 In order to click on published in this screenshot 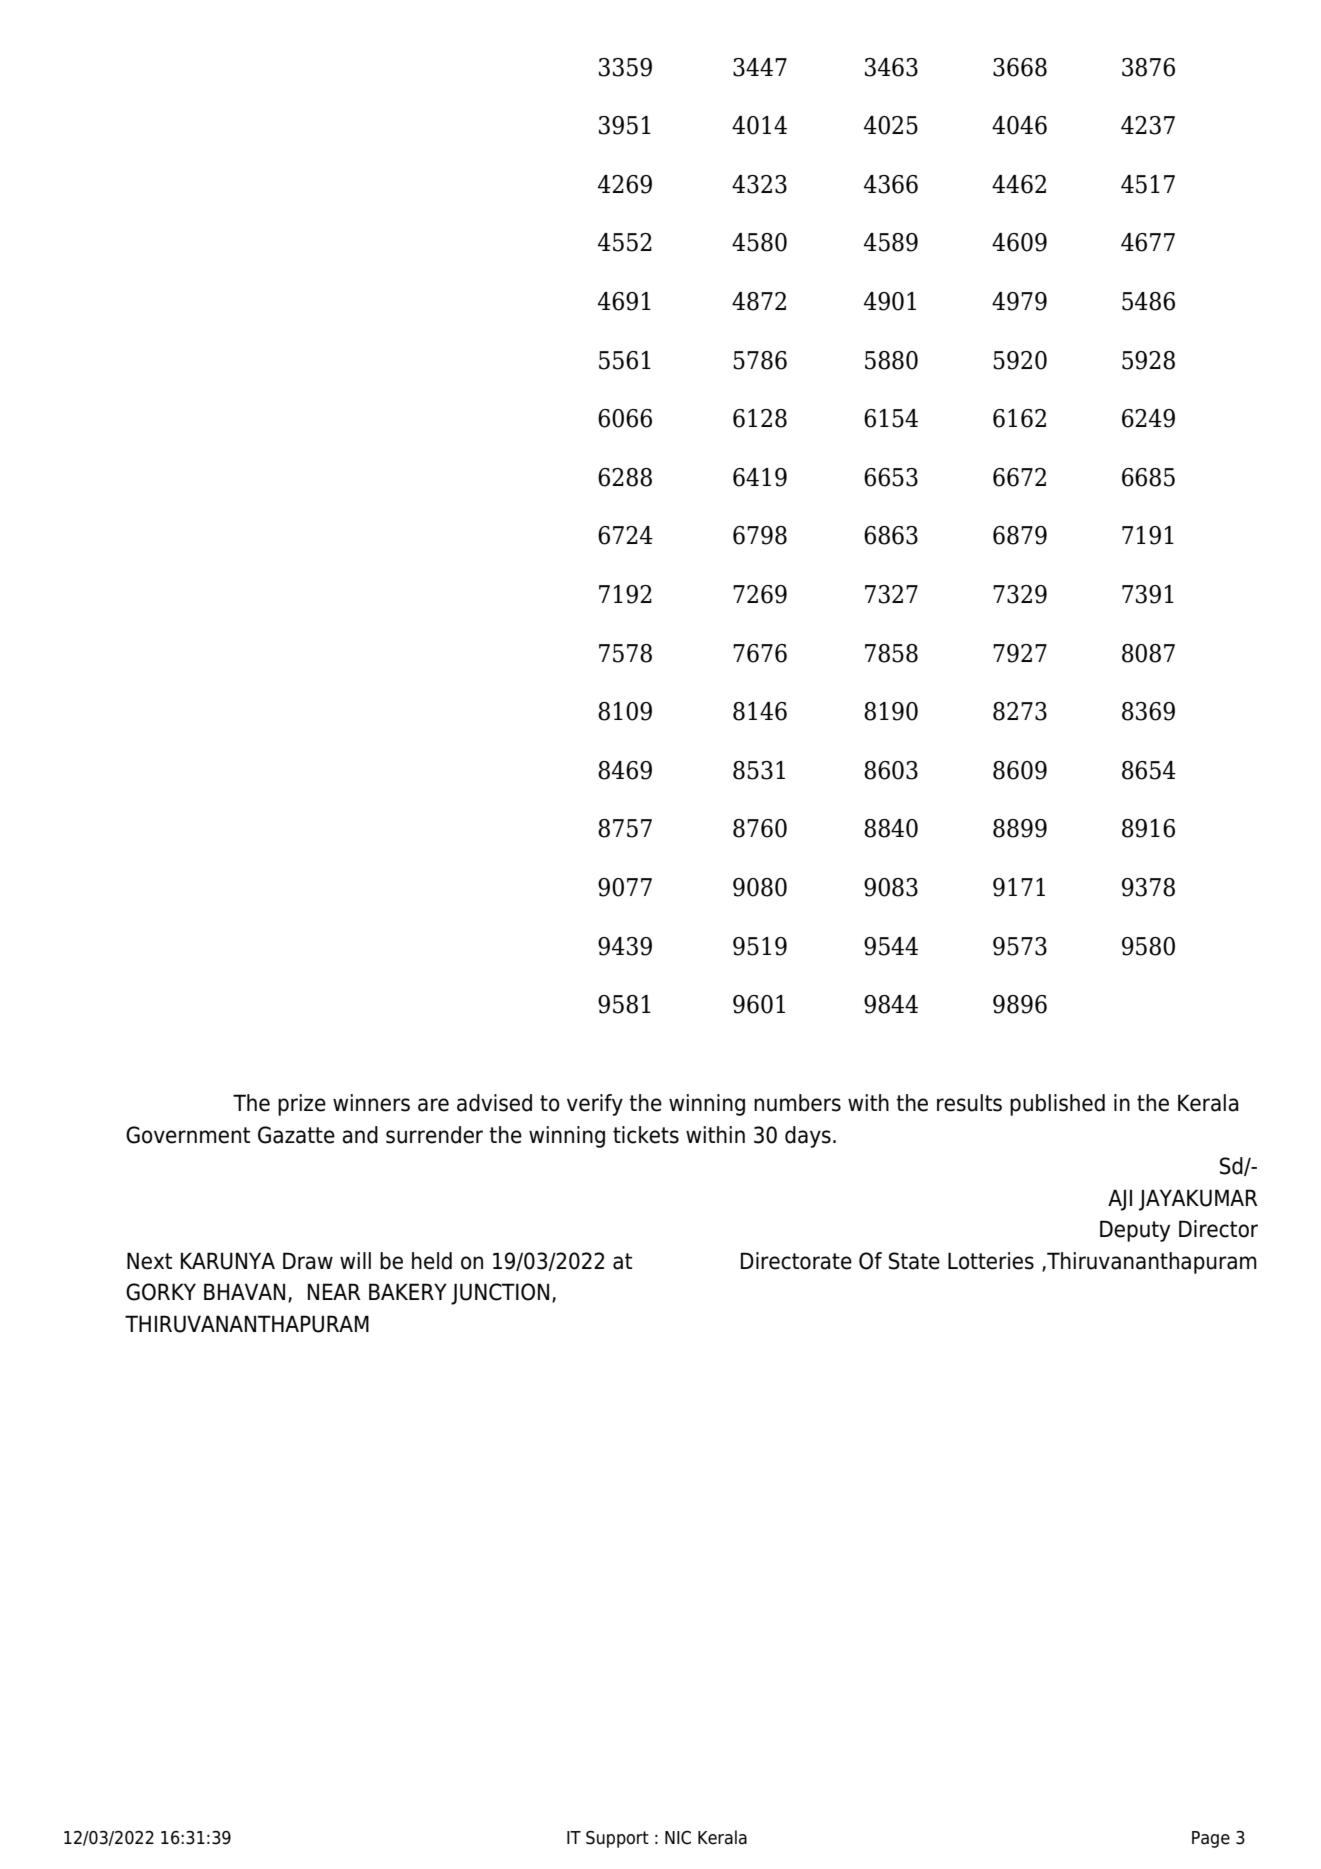, I will do `click(1057, 1105)`.
